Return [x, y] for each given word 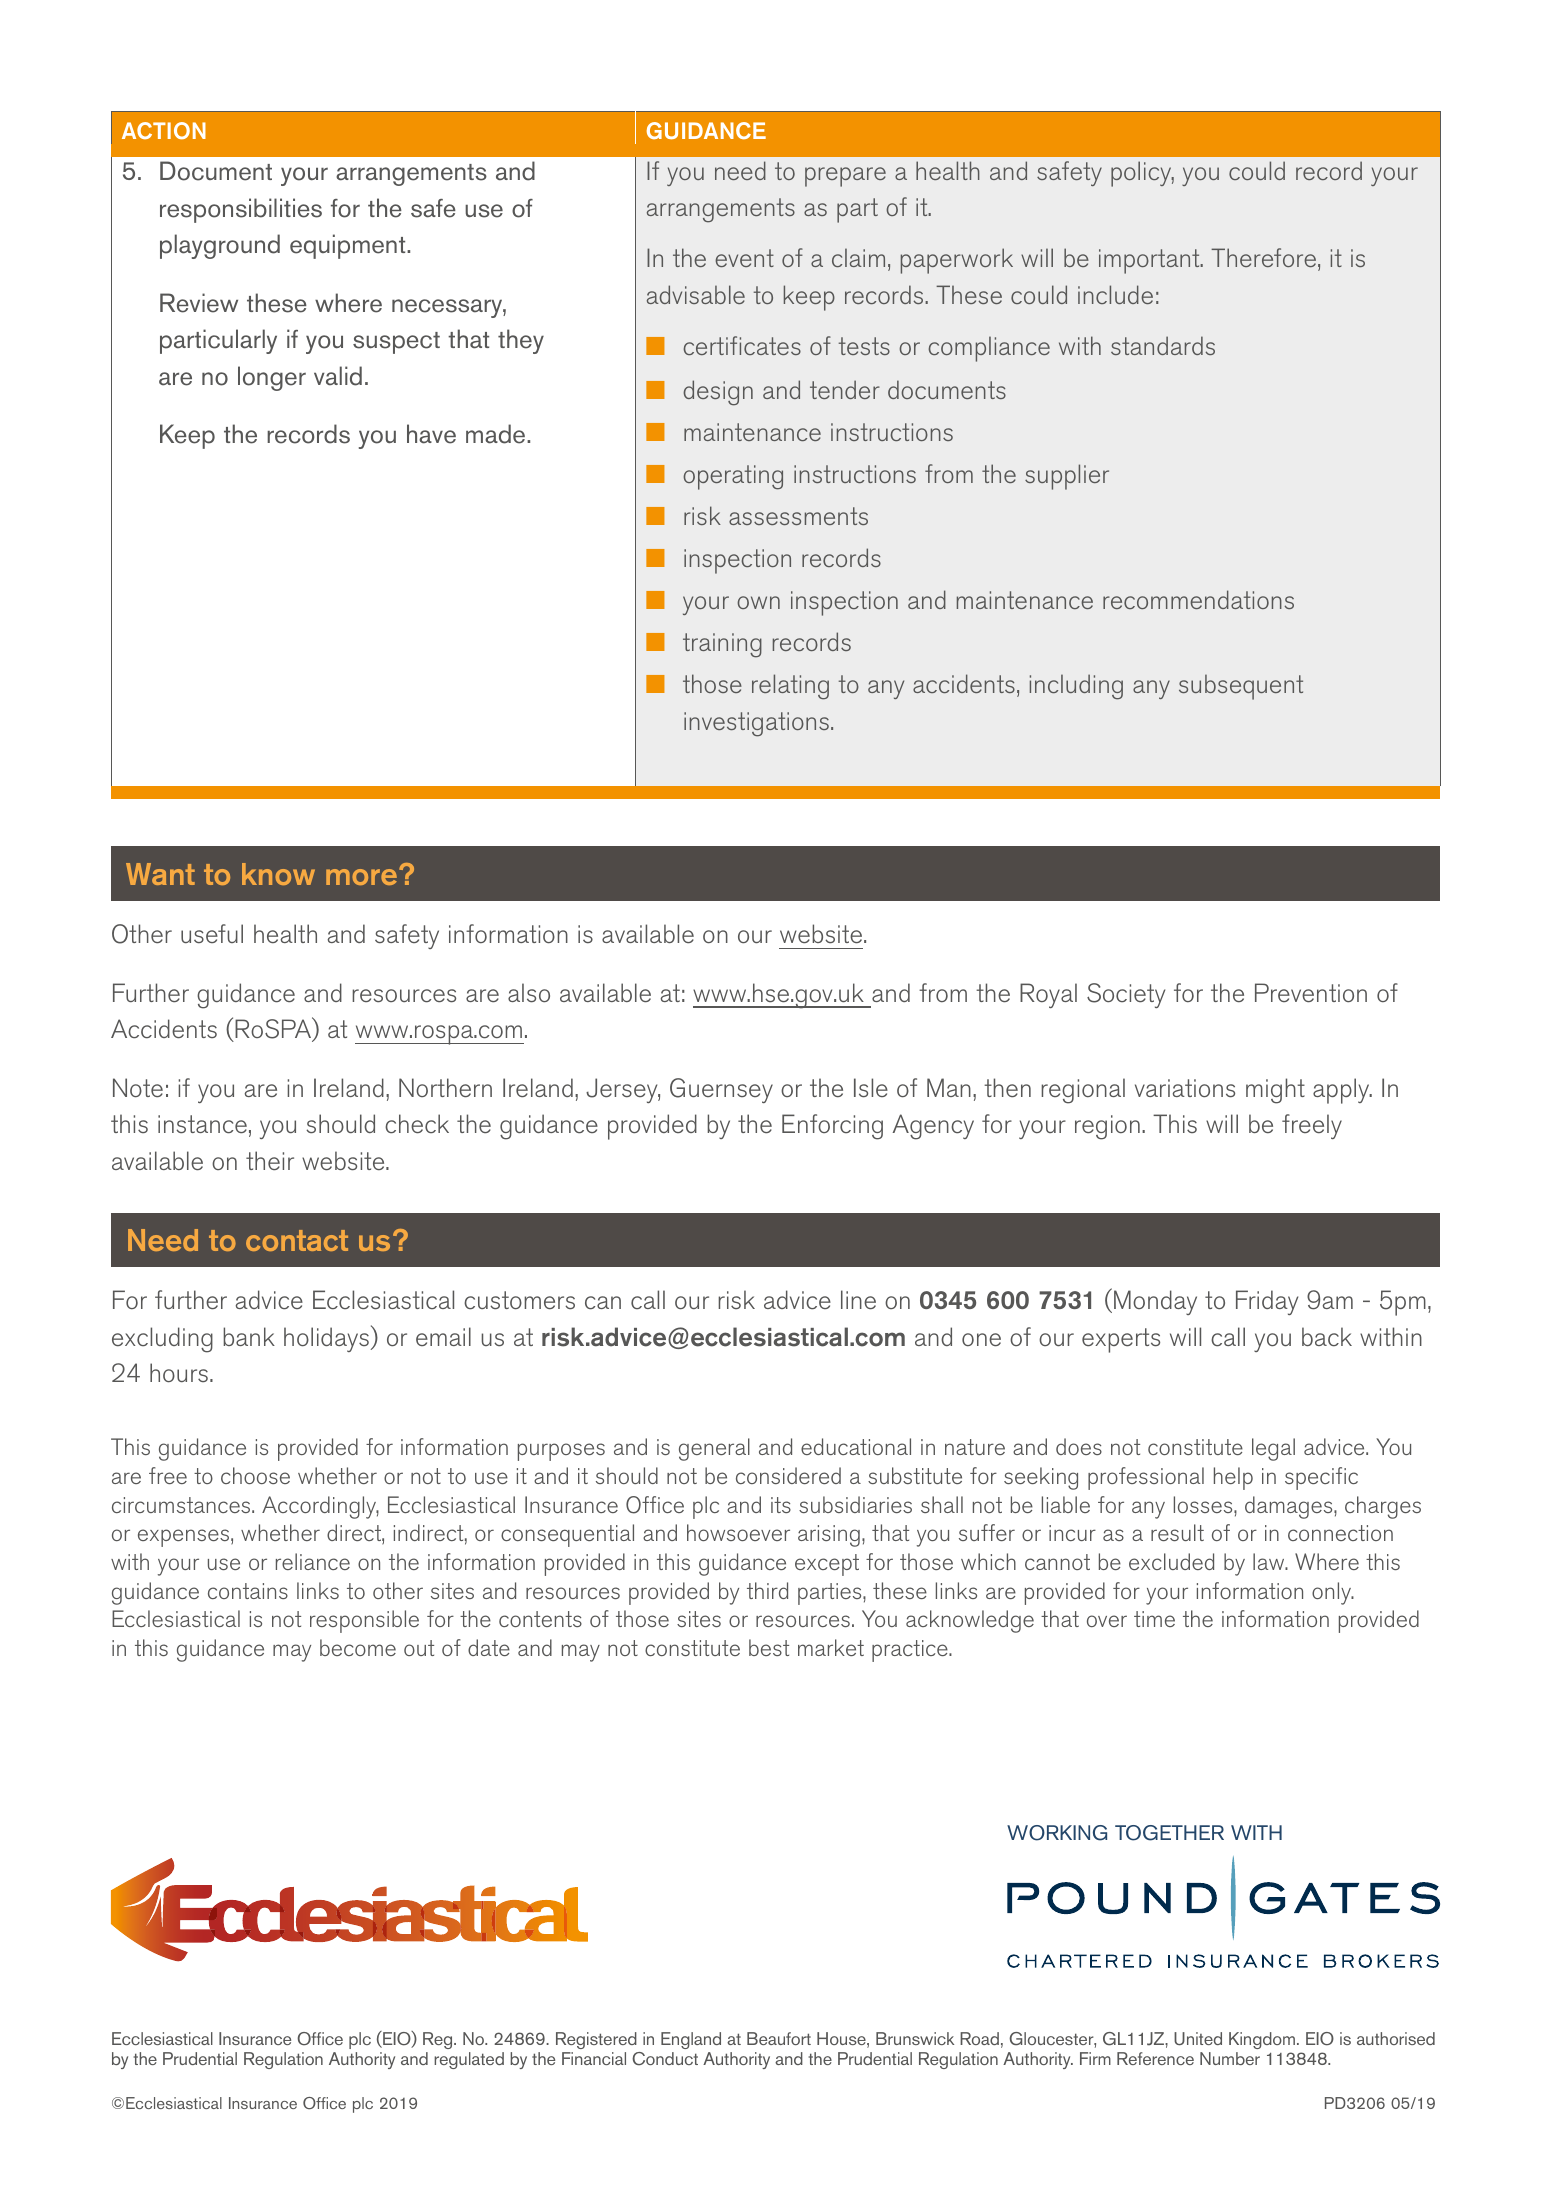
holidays [326, 1339]
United [1198, 2039]
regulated [469, 2060]
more [361, 877]
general [714, 1449]
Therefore [1263, 257]
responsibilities [241, 210]
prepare [845, 177]
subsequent [1241, 687]
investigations [756, 724]
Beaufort [779, 2038]
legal [1273, 1449]
